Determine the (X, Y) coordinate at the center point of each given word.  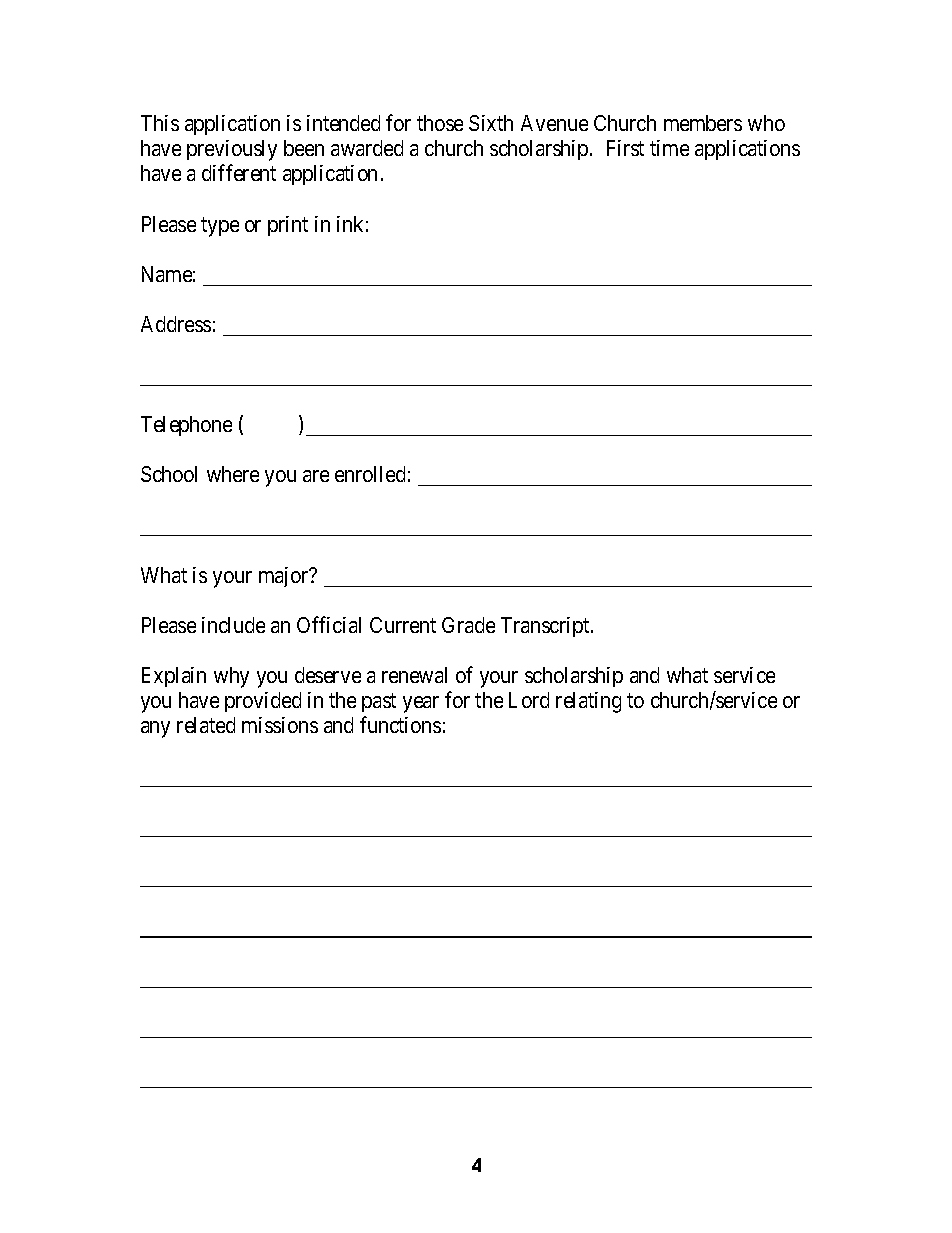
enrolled (370, 474)
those (440, 123)
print (288, 226)
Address (176, 324)
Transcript (546, 627)
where (233, 474)
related (206, 725)
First (625, 148)
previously (232, 150)
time (669, 148)
